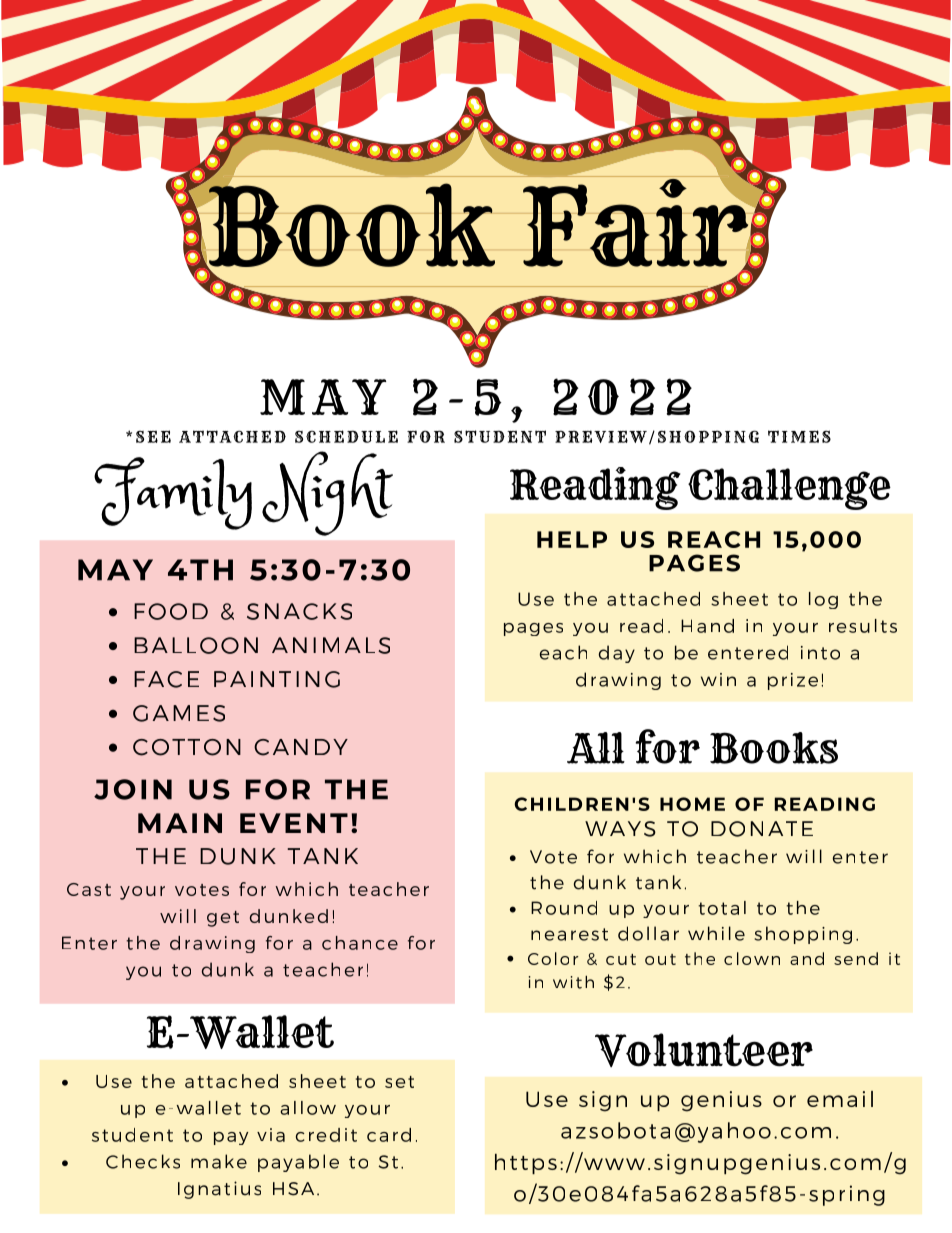  I want to click on make, so click(219, 1161).
